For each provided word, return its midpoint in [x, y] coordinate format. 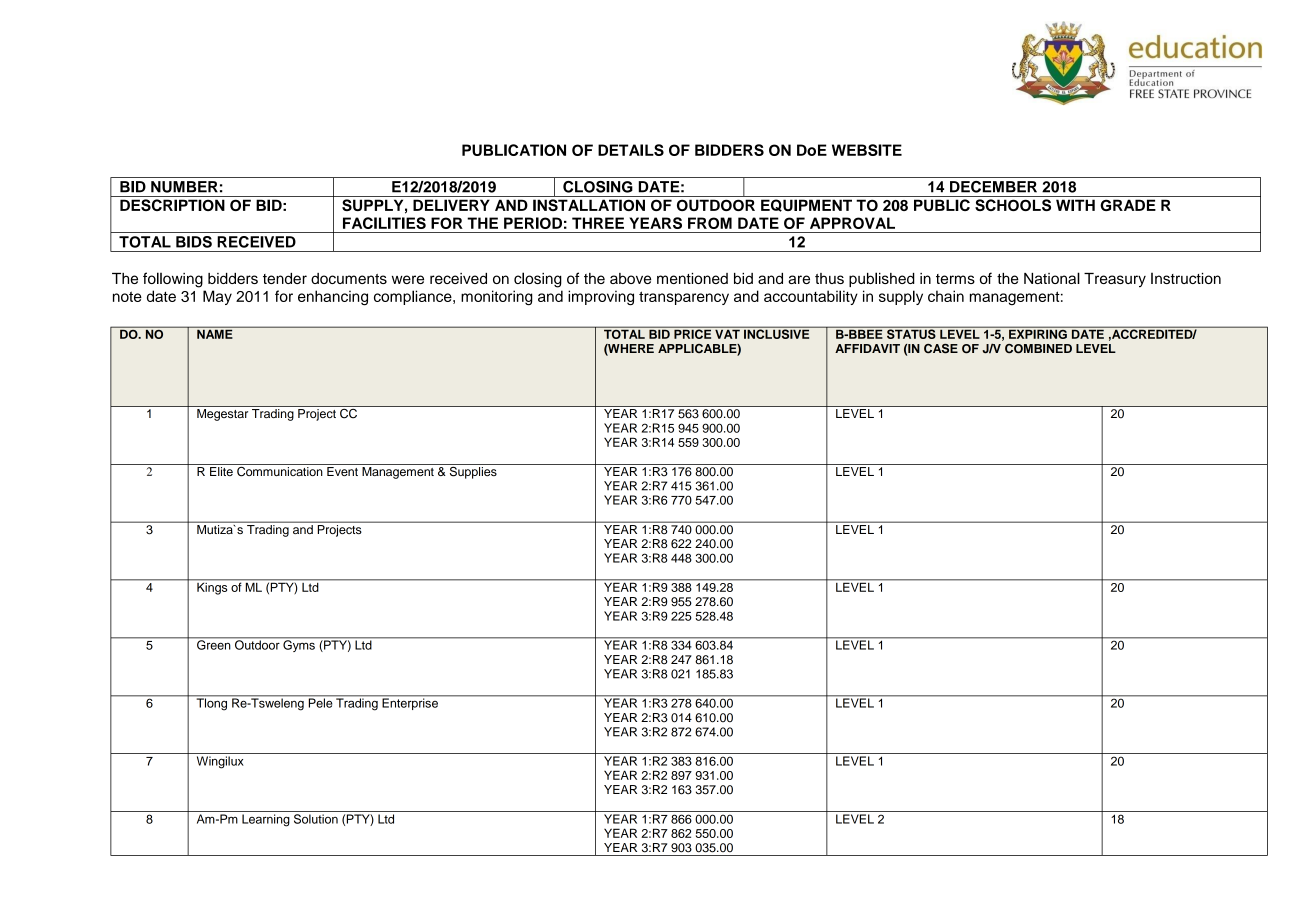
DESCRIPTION [172, 205]
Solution [316, 819]
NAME [215, 333]
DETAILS [631, 150]
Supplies [473, 471]
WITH [1075, 205]
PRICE [693, 333]
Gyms [299, 645]
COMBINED [1038, 349]
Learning [266, 820]
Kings [212, 587]
